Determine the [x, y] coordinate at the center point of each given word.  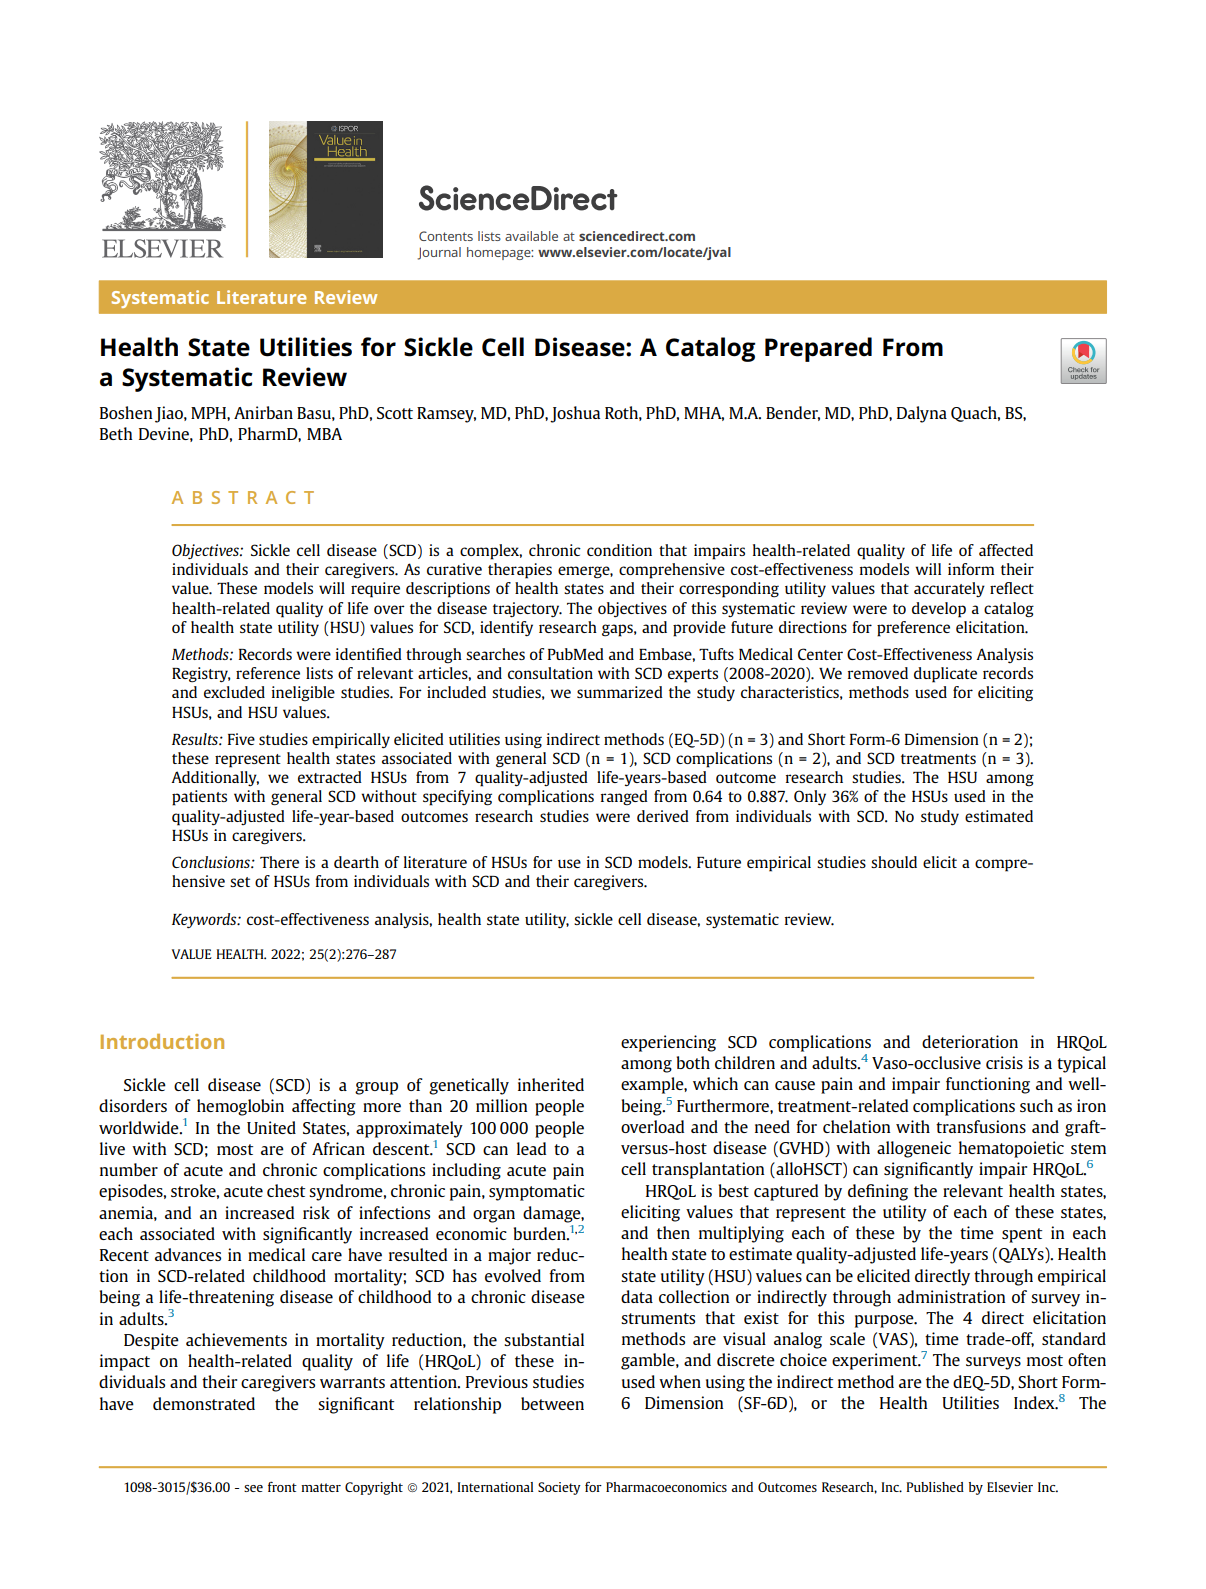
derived [663, 816]
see [253, 1488]
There [279, 862]
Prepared [818, 349]
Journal [439, 253]
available [531, 236]
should [894, 862]
